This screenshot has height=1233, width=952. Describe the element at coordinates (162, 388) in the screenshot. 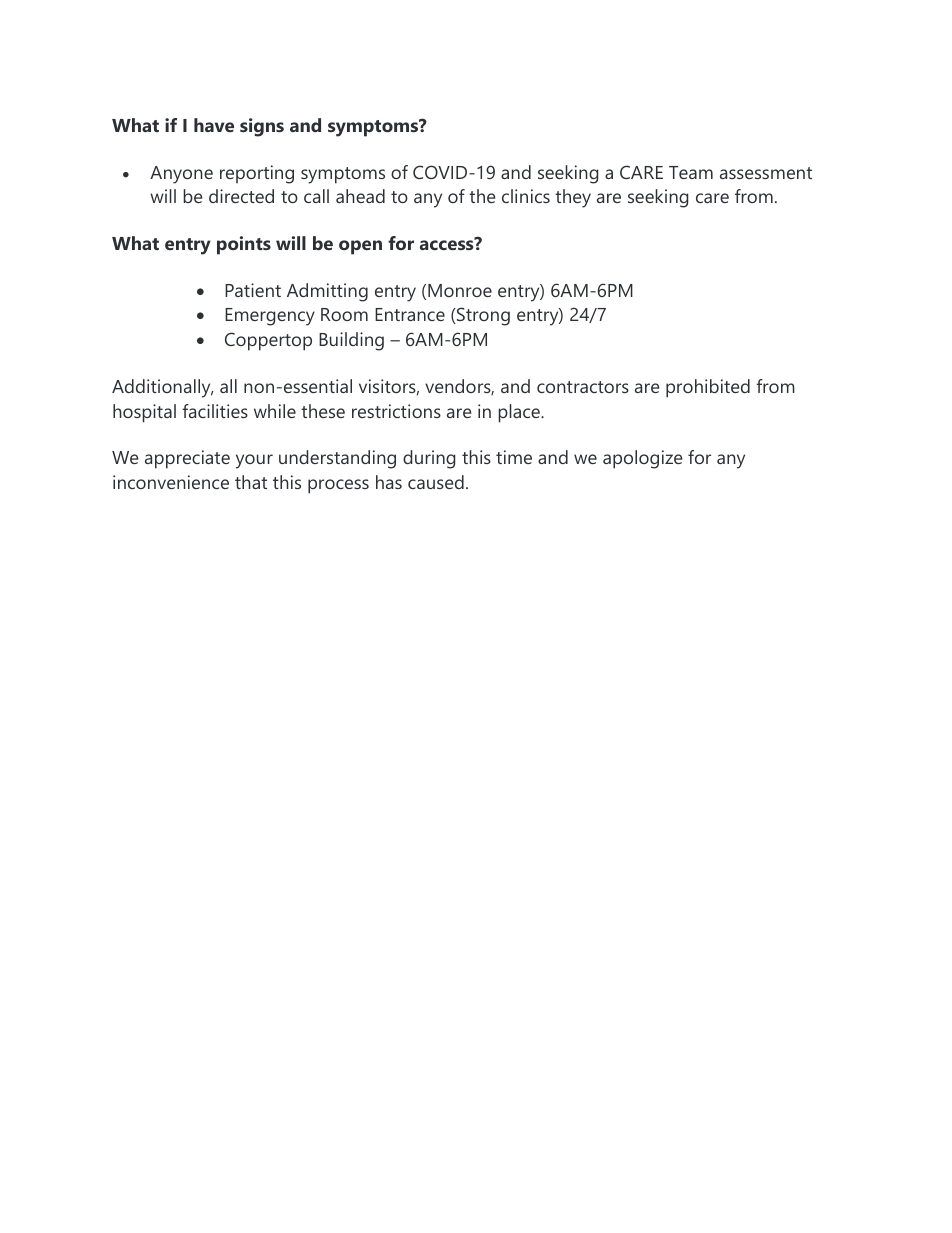

I see `Additionally` at that location.
